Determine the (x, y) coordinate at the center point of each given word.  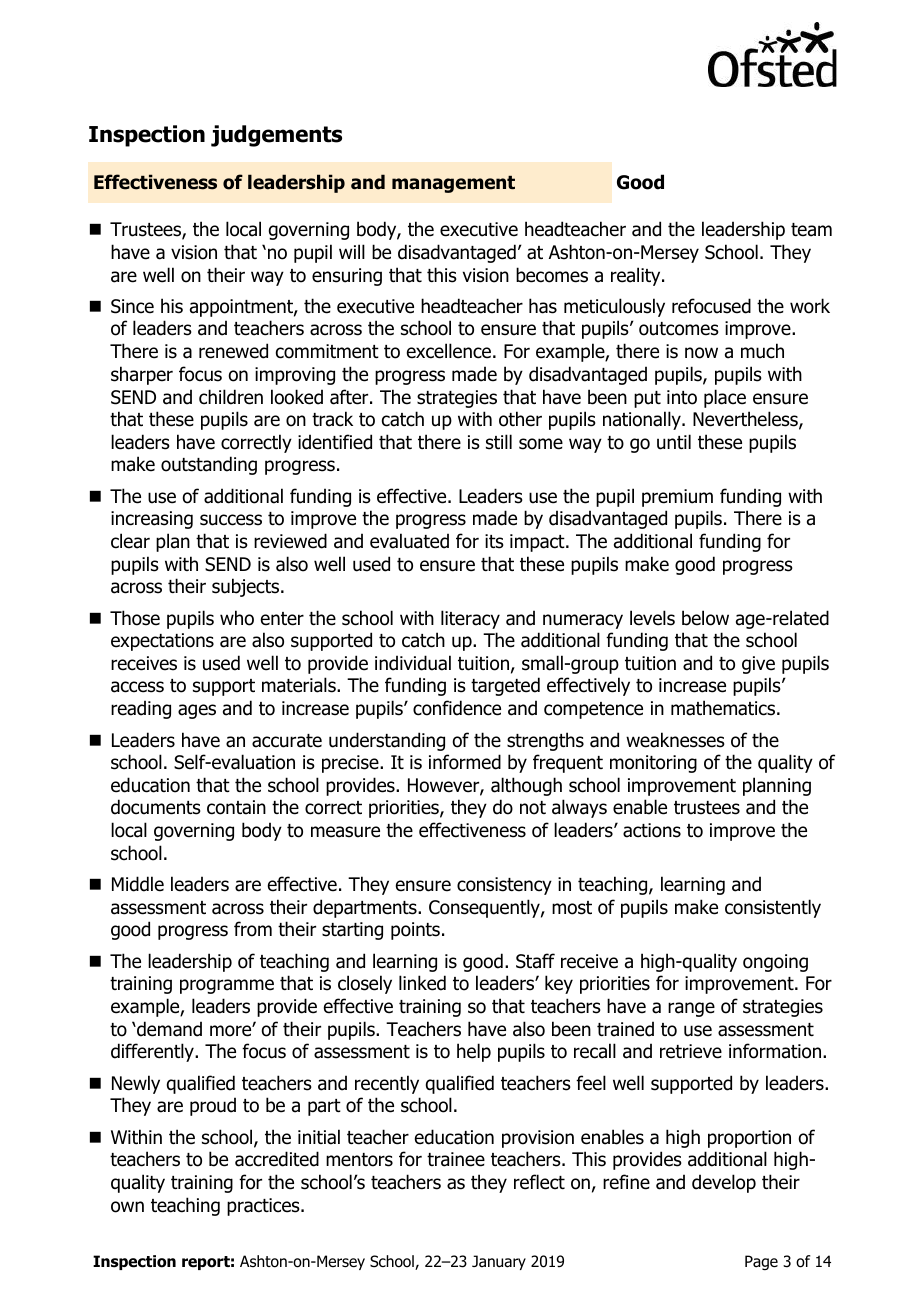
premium (677, 498)
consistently (773, 908)
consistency (504, 886)
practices (264, 1207)
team (811, 230)
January (499, 1262)
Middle (138, 884)
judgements (276, 136)
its (494, 541)
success (231, 520)
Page (761, 1262)
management (453, 184)
